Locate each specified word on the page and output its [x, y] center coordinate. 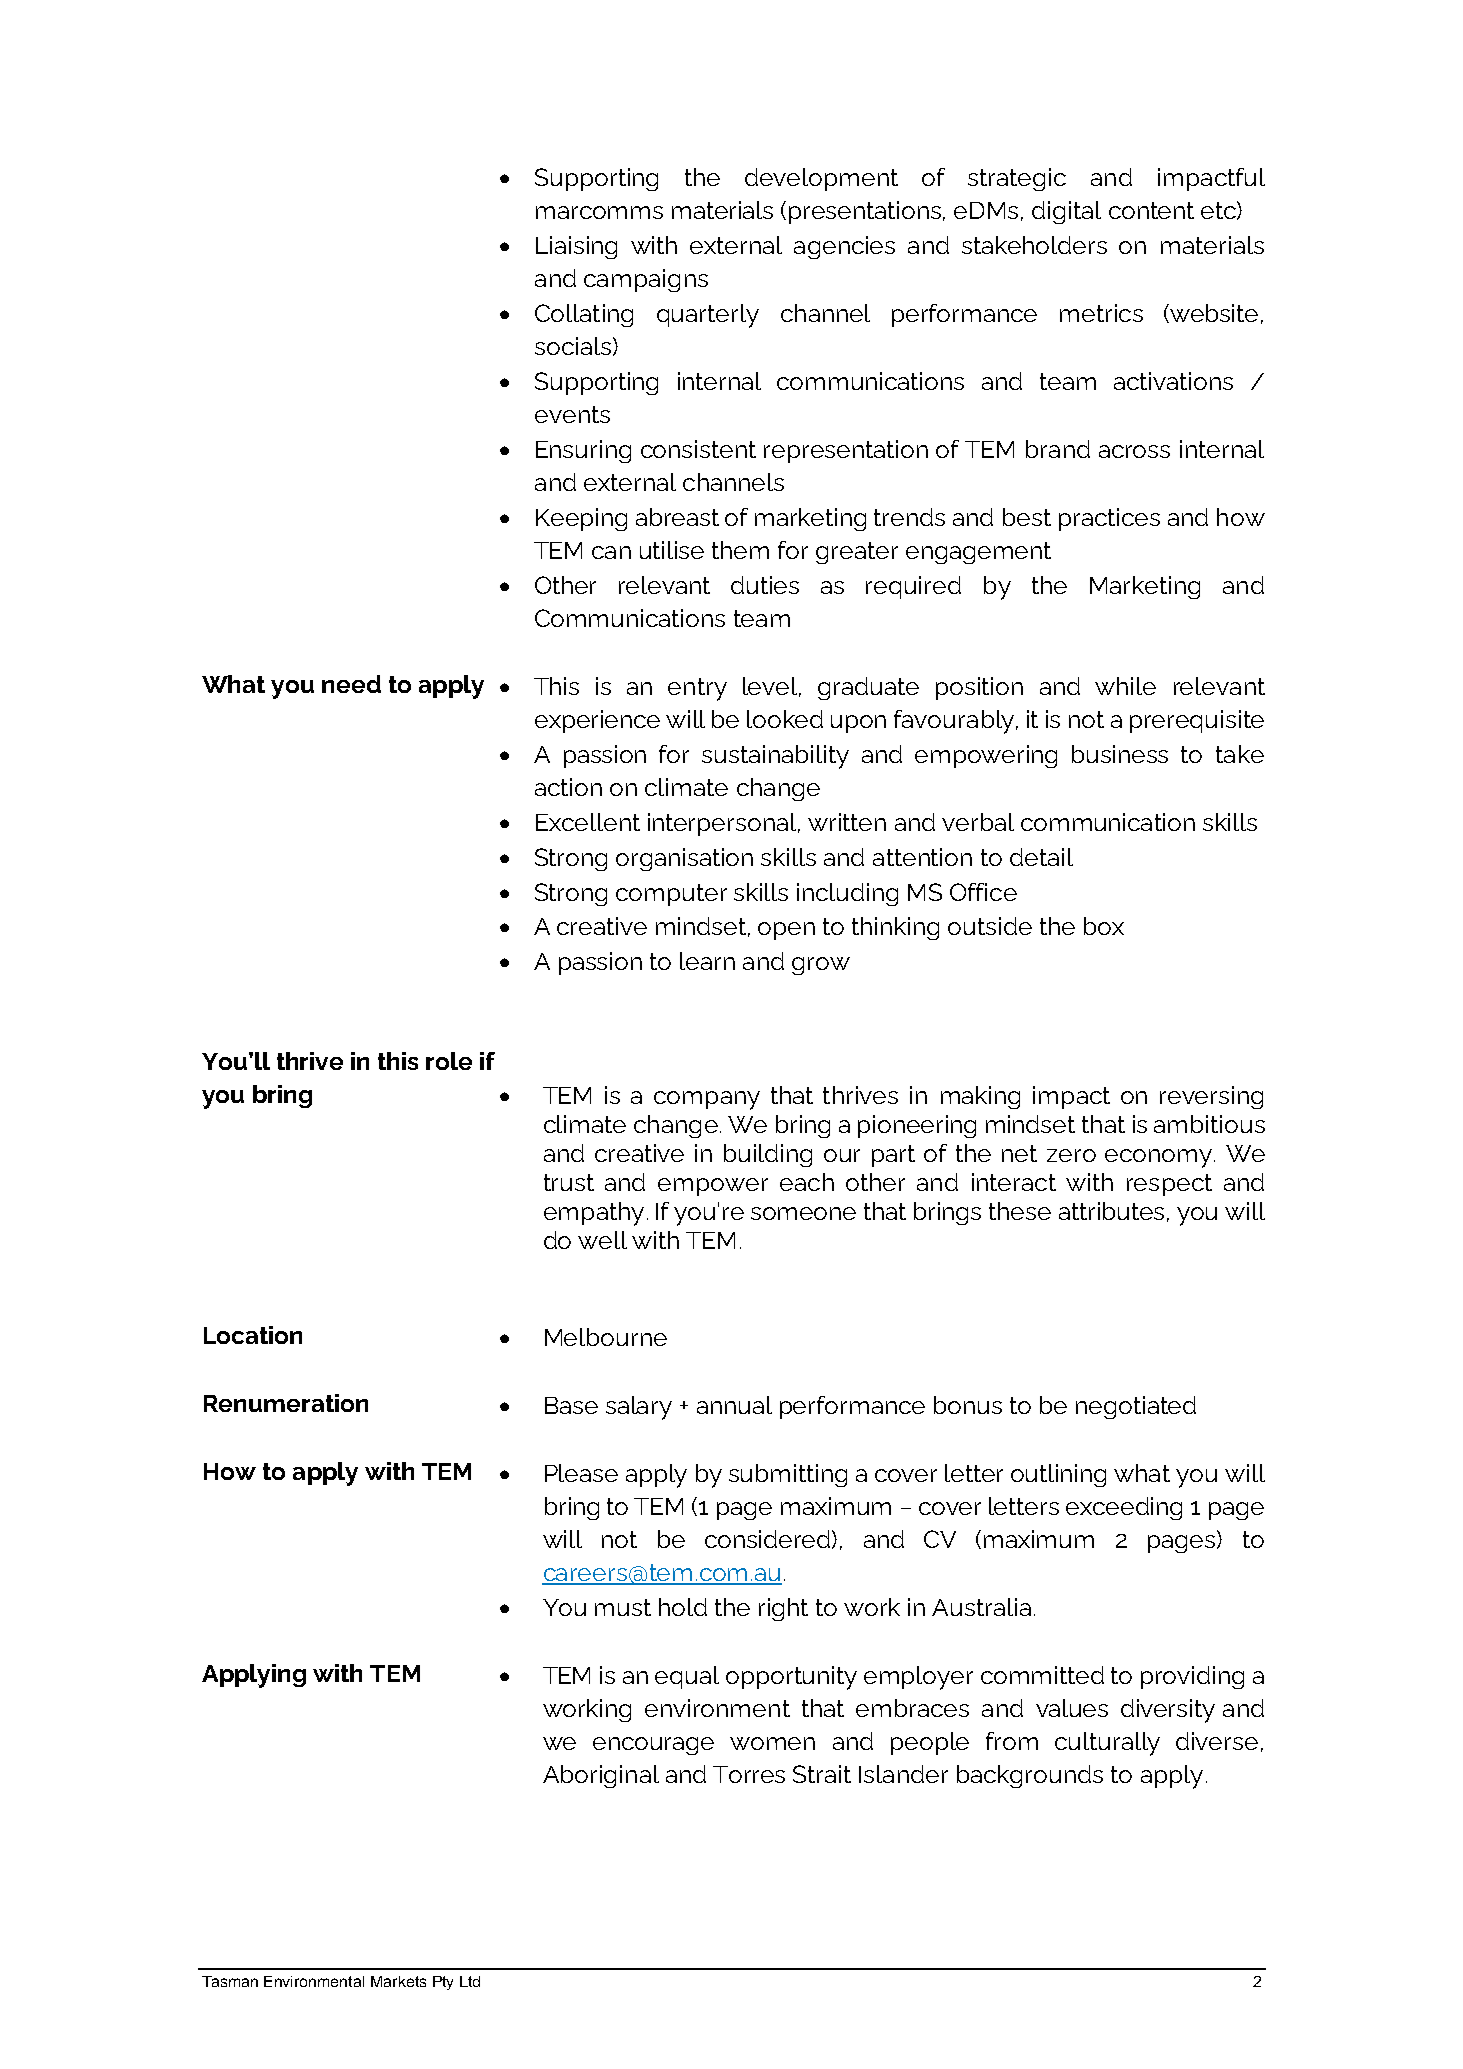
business [1120, 754]
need [351, 684]
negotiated [1136, 1407]
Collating [584, 315]
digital [1066, 212]
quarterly [708, 316]
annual [734, 1405]
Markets [398, 1981]
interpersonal [723, 824]
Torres [749, 1774]
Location [253, 1335]
